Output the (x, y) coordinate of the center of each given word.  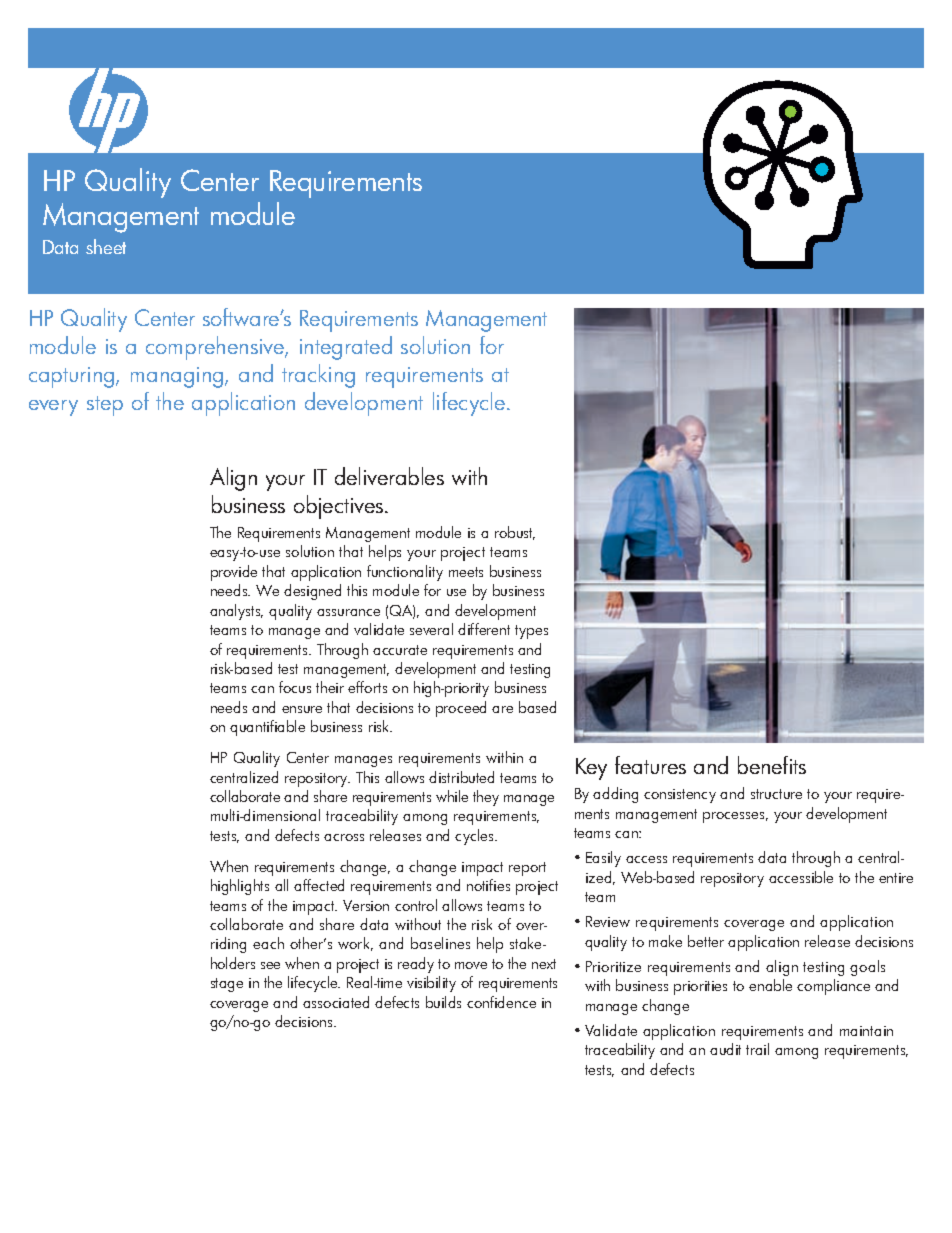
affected (319, 885)
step (105, 406)
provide (234, 573)
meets (466, 572)
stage (227, 985)
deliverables (389, 476)
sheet (106, 246)
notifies (488, 885)
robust (515, 533)
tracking (318, 376)
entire (896, 878)
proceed (461, 709)
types (531, 632)
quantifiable (267, 728)
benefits (772, 765)
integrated (346, 348)
